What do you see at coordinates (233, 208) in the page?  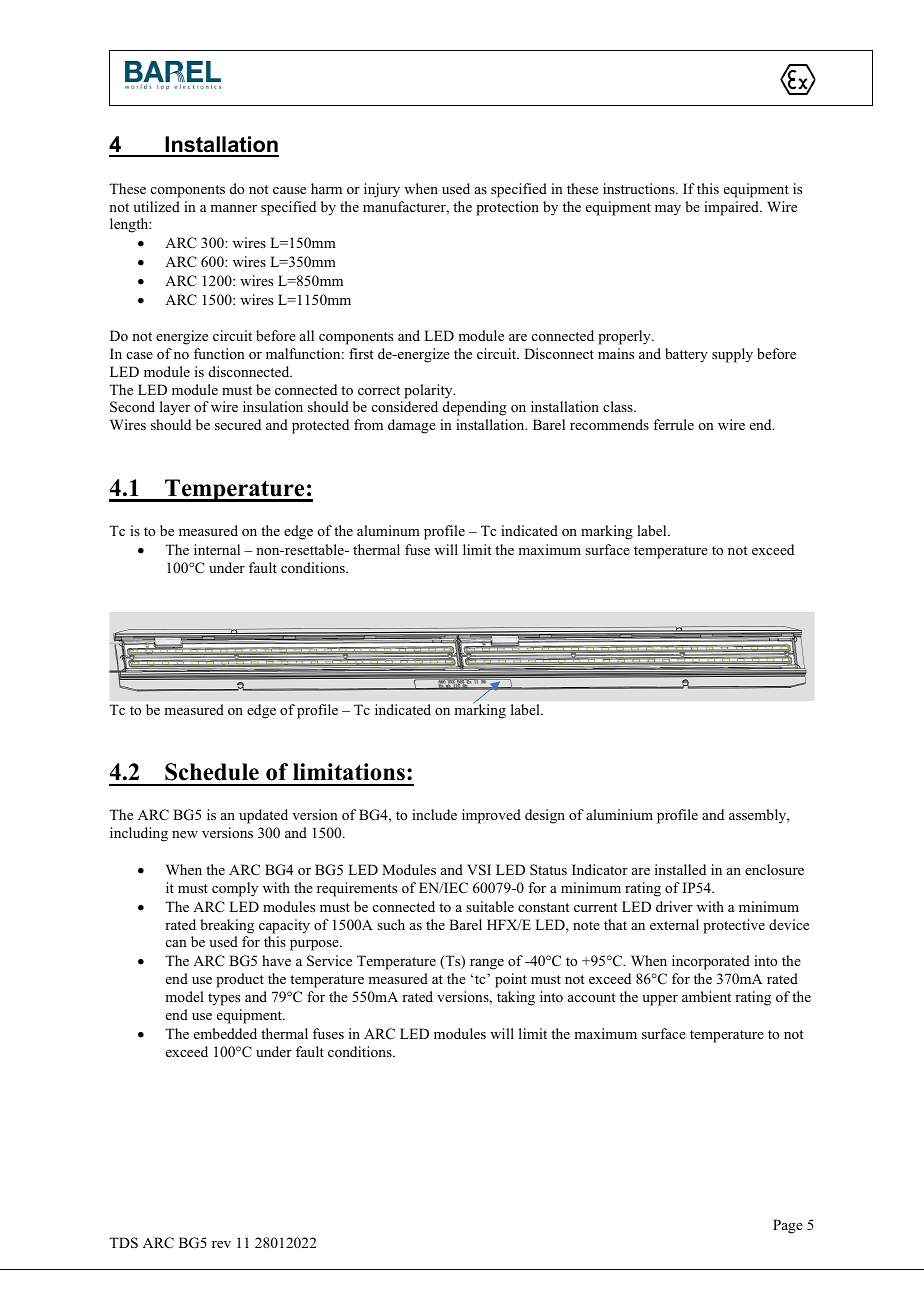 I see `manner` at bounding box center [233, 208].
